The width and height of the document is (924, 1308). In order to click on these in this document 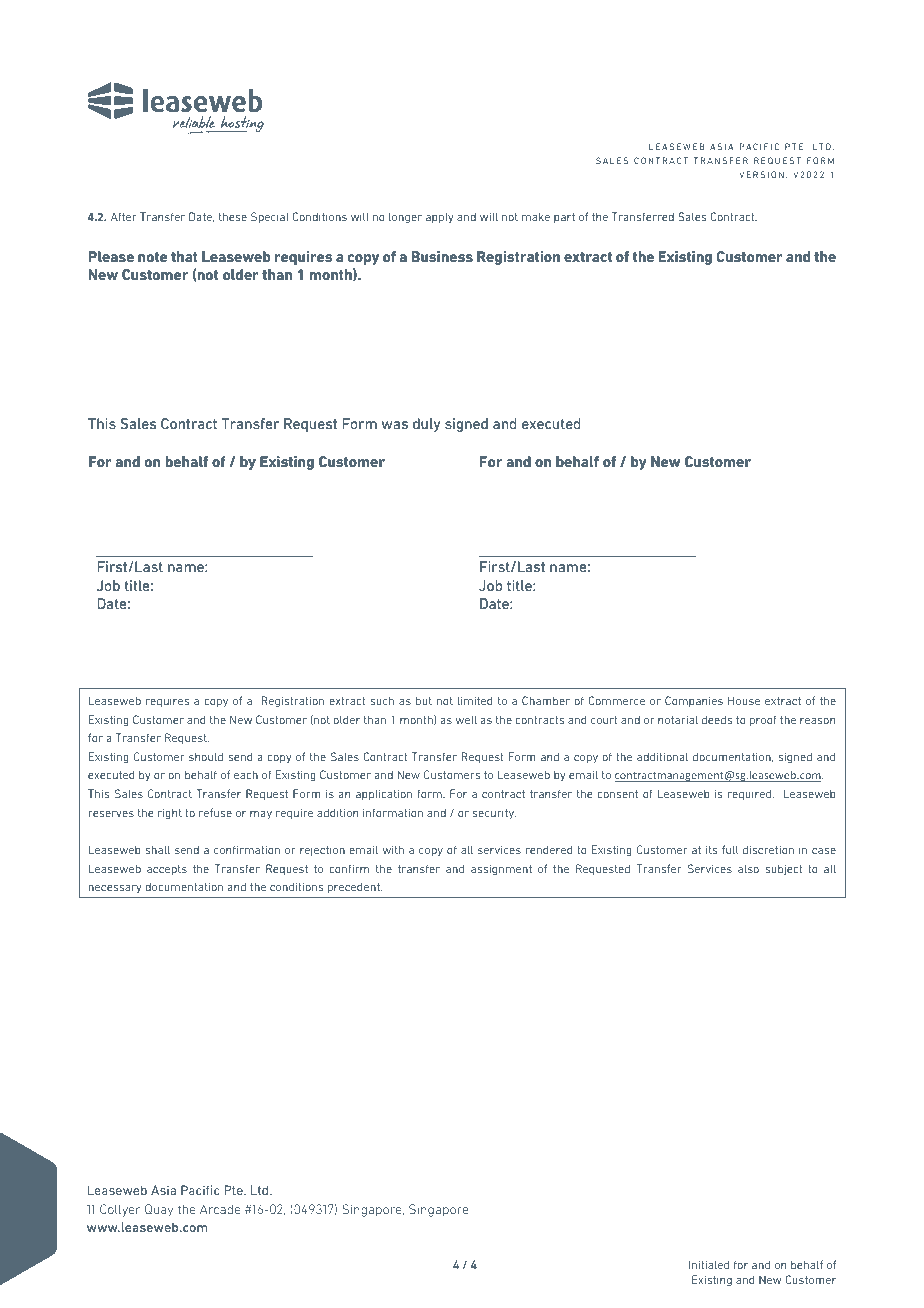, I will do `click(233, 216)`.
